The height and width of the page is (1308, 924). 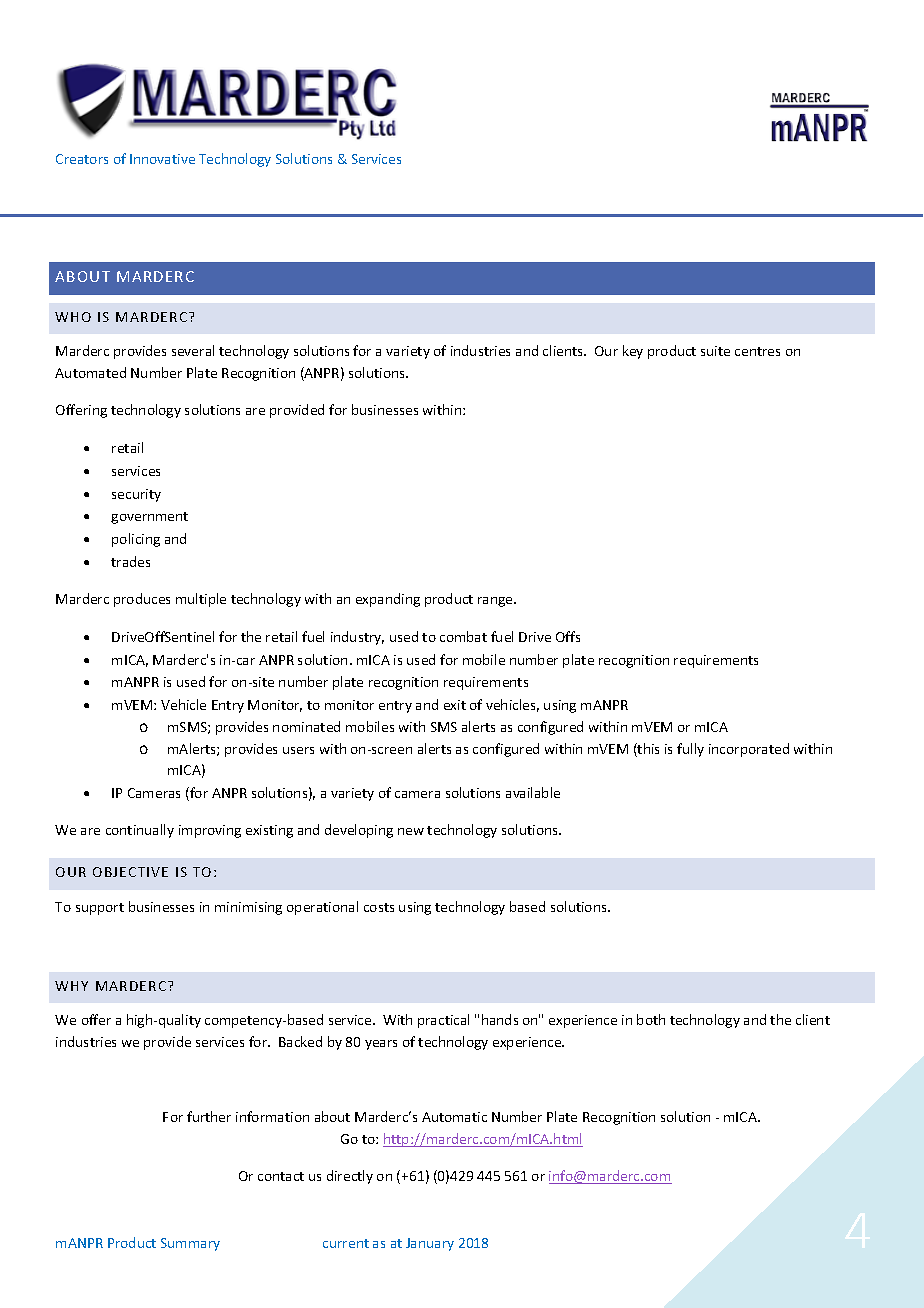 What do you see at coordinates (140, 831) in the page?
I see `continually` at bounding box center [140, 831].
